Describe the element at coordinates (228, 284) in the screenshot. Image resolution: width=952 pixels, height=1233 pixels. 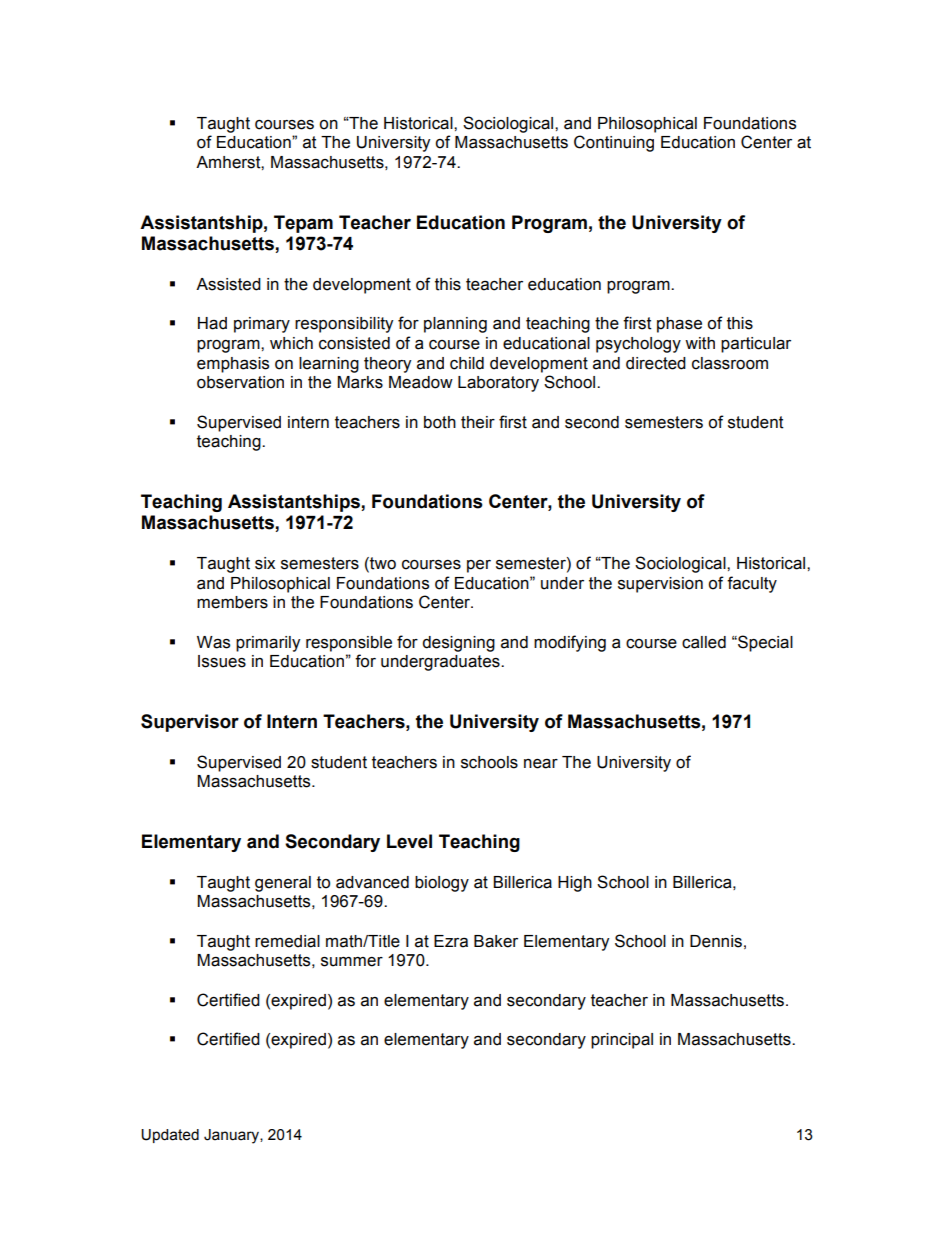
I see `Assisted` at that location.
